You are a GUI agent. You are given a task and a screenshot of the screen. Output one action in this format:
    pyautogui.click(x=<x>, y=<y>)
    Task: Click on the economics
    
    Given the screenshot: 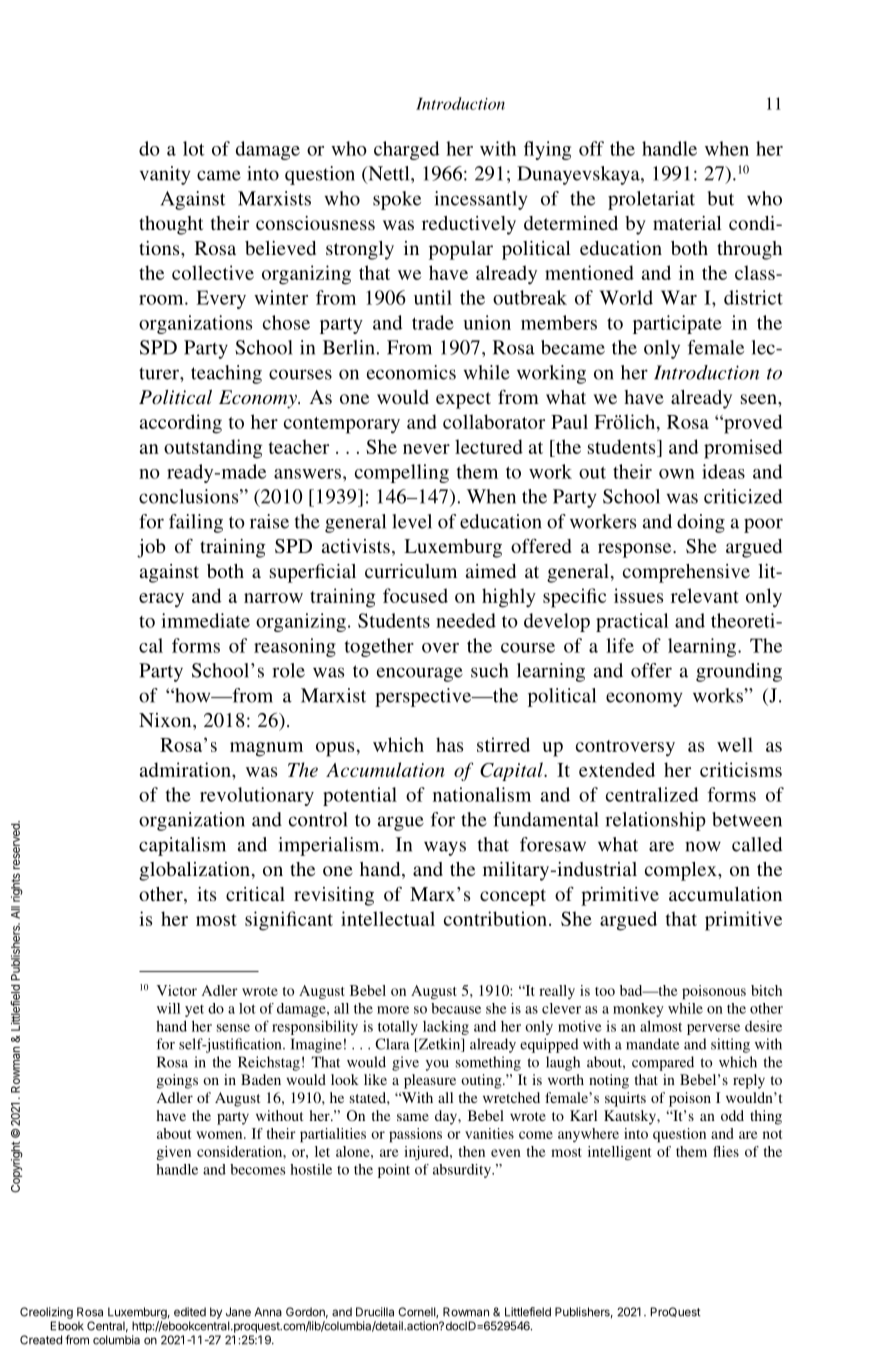 What is the action you would take?
    pyautogui.click(x=411, y=372)
